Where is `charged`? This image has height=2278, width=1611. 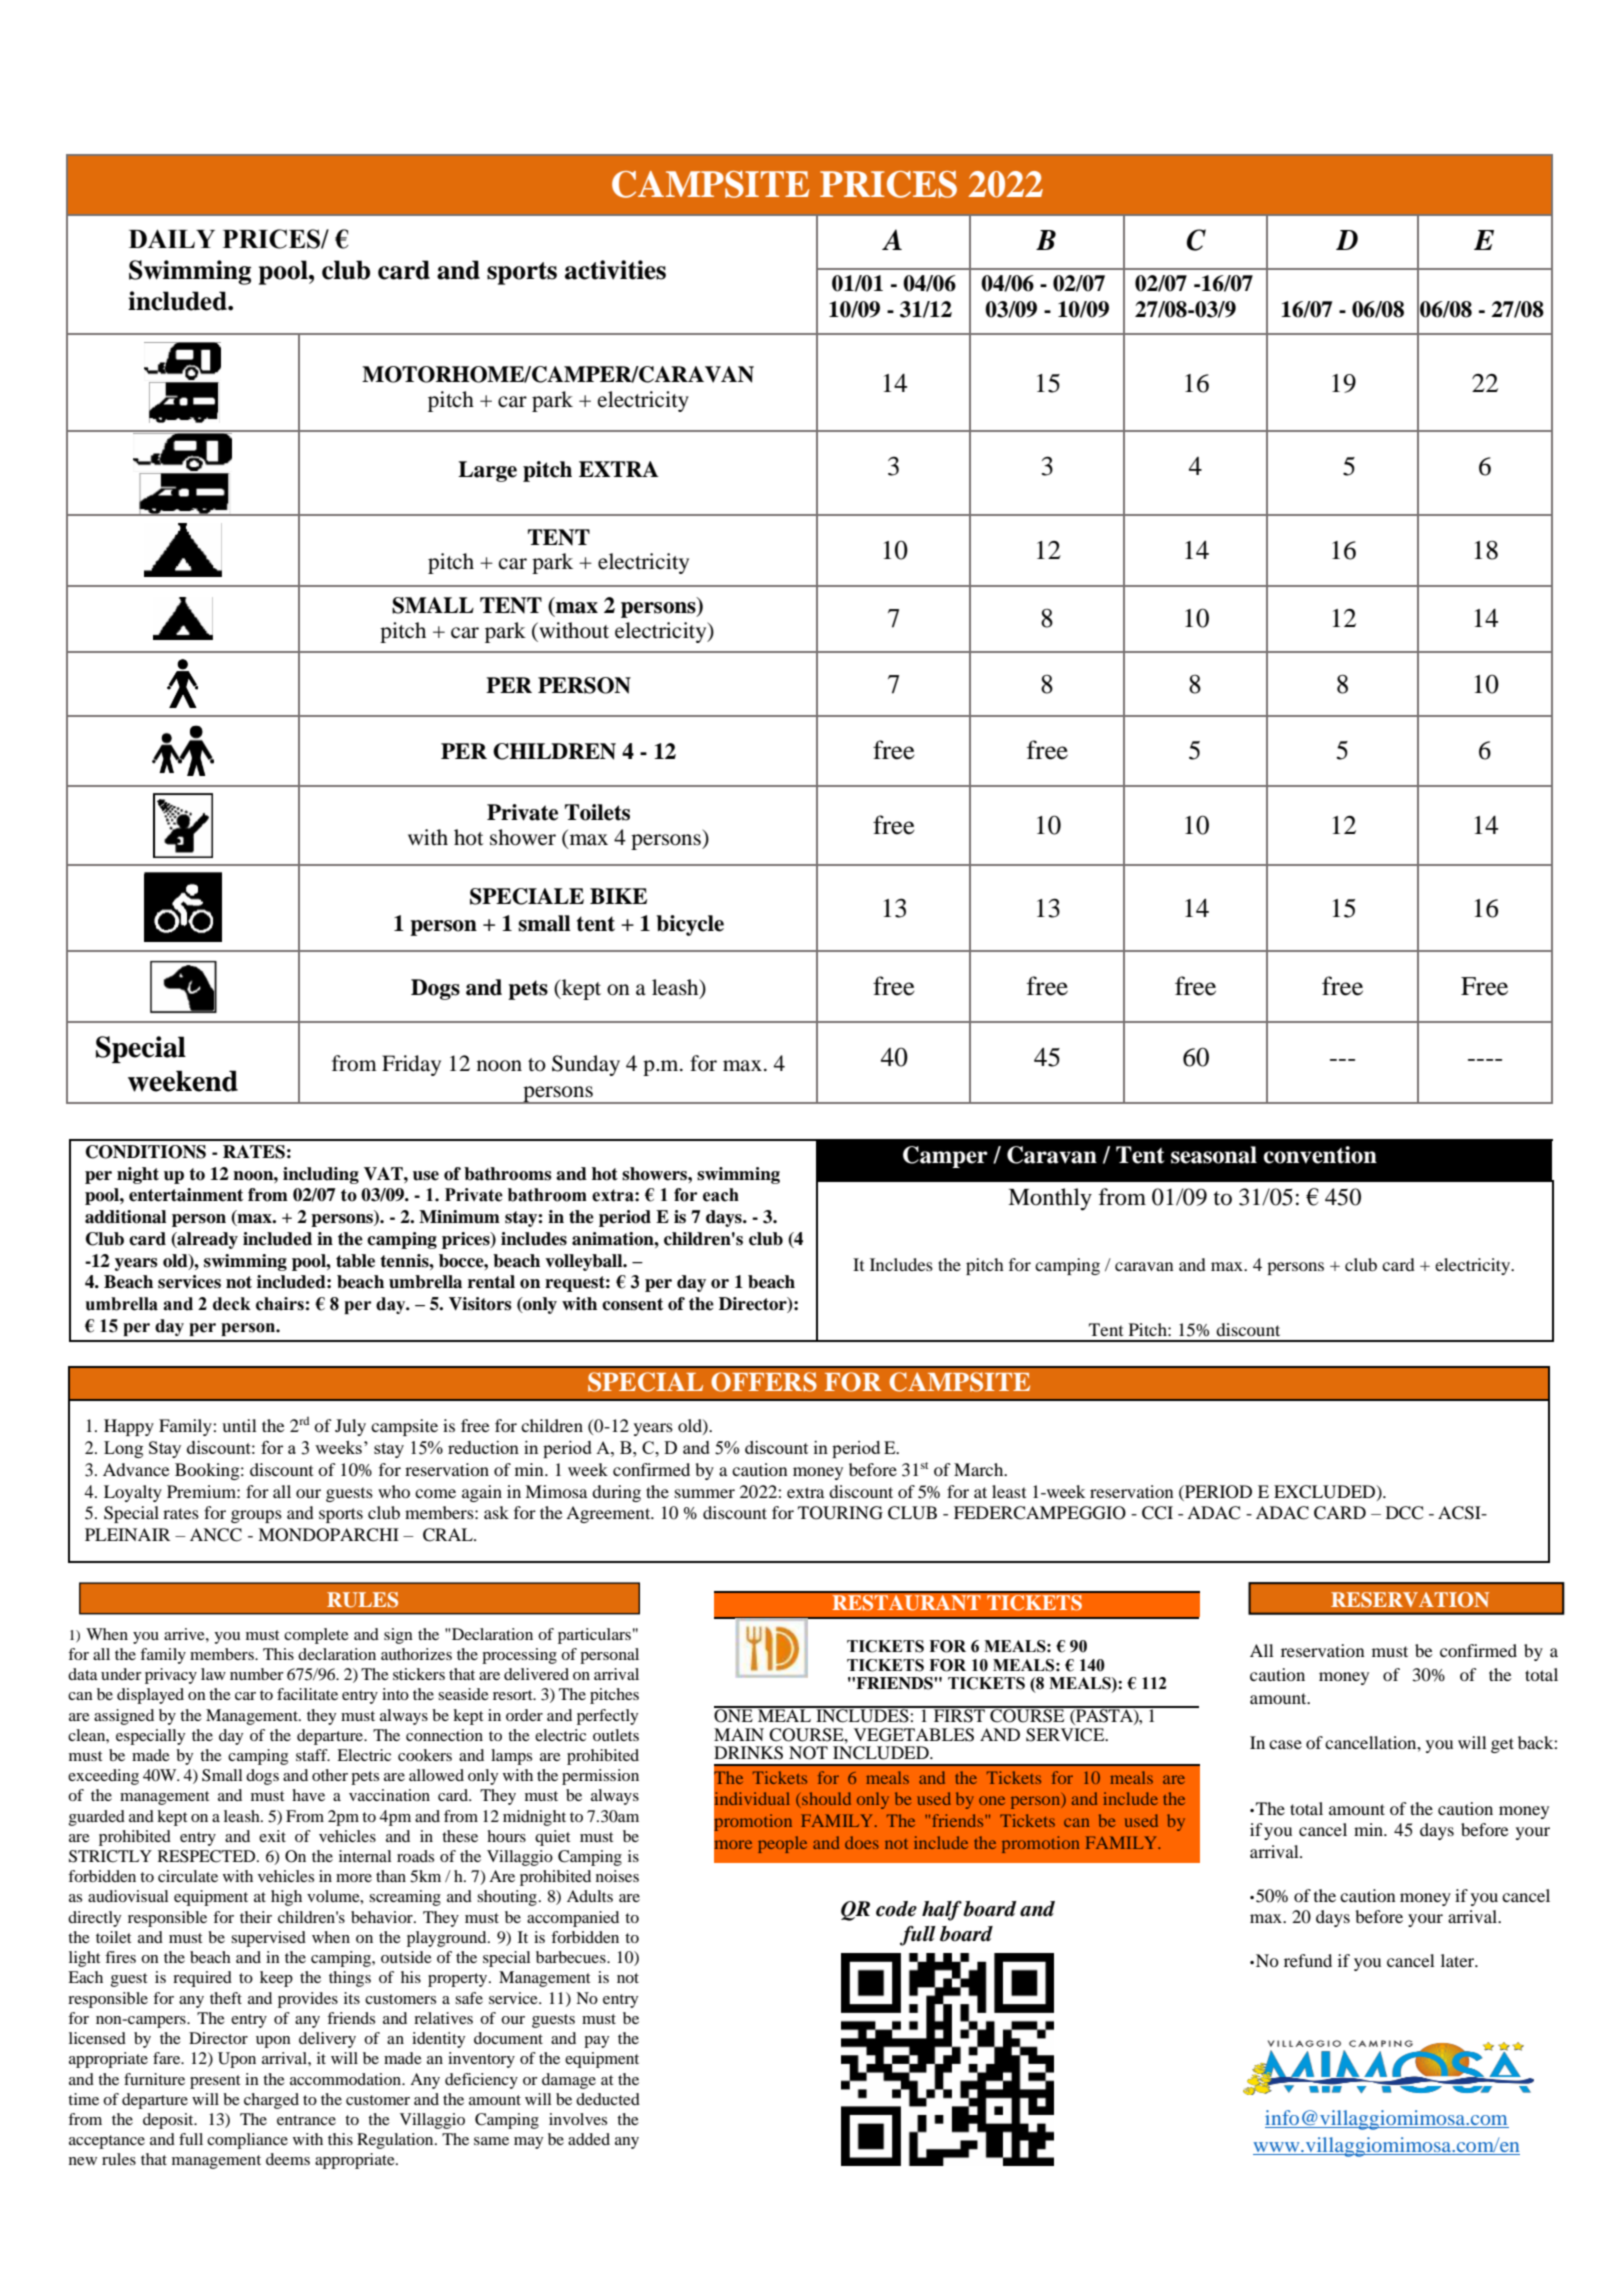 charged is located at coordinates (271, 2101).
